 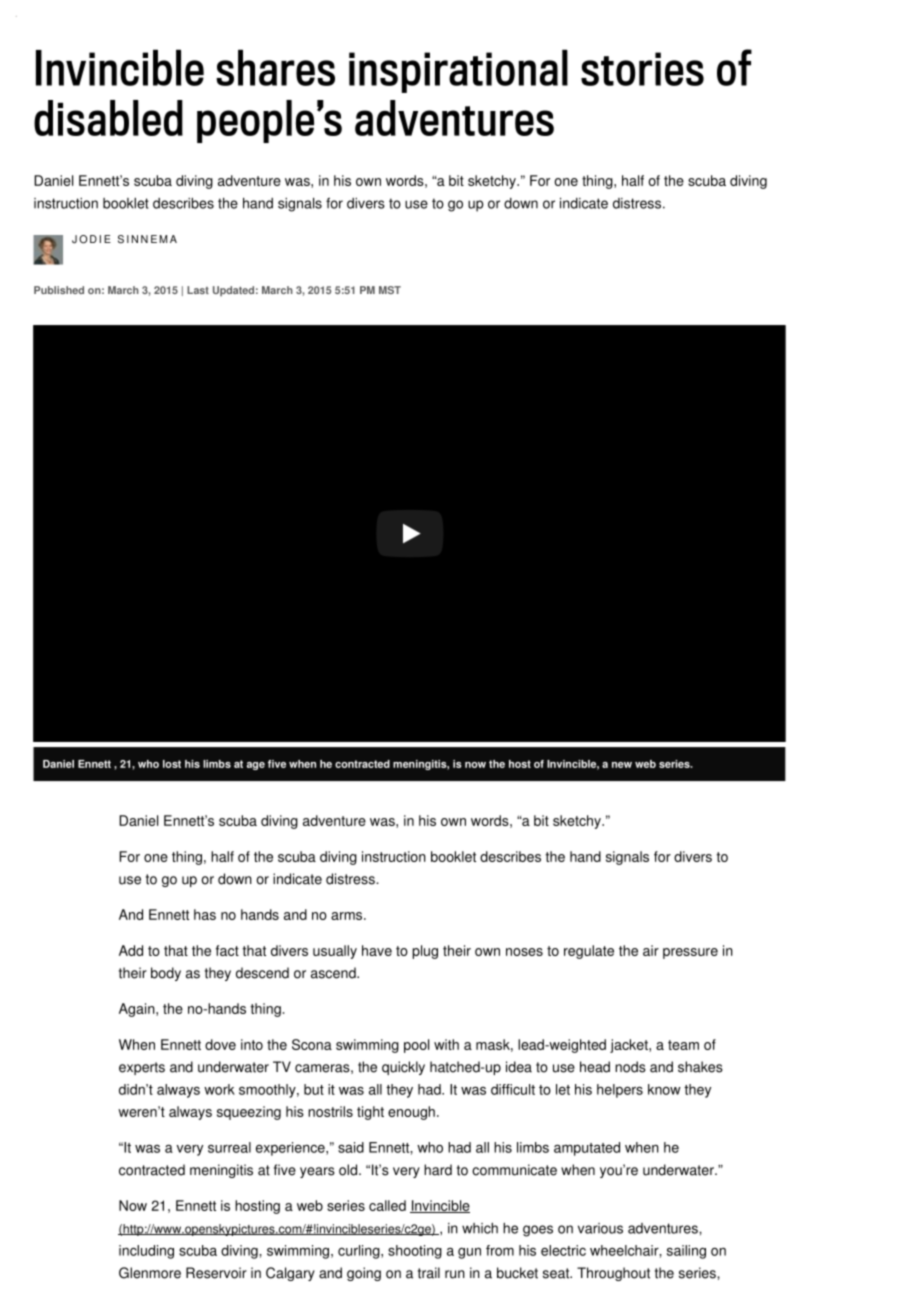 What do you see at coordinates (622, 765) in the document?
I see `new` at bounding box center [622, 765].
